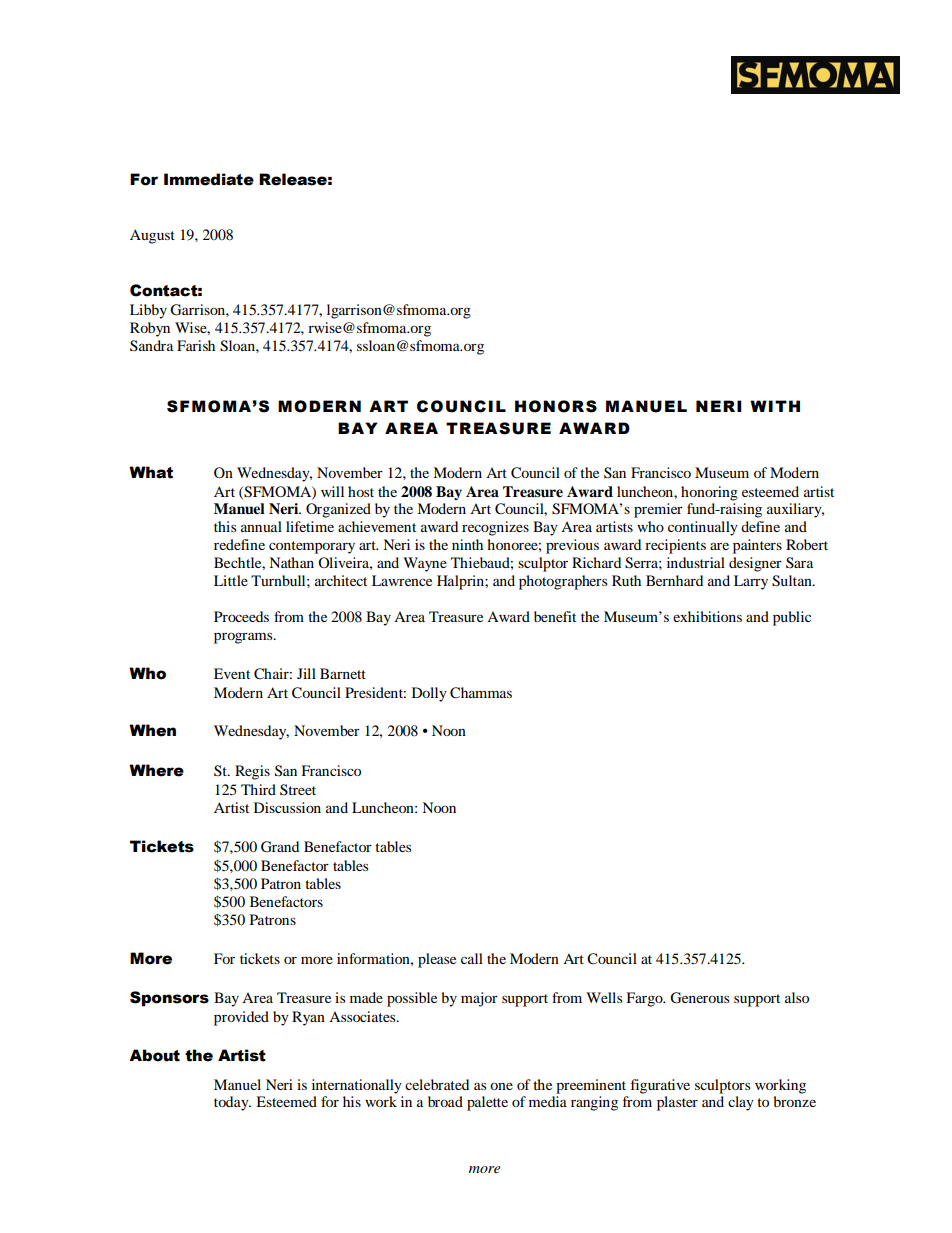 The image size is (952, 1233). What do you see at coordinates (258, 789) in the screenshot?
I see `Third` at bounding box center [258, 789].
